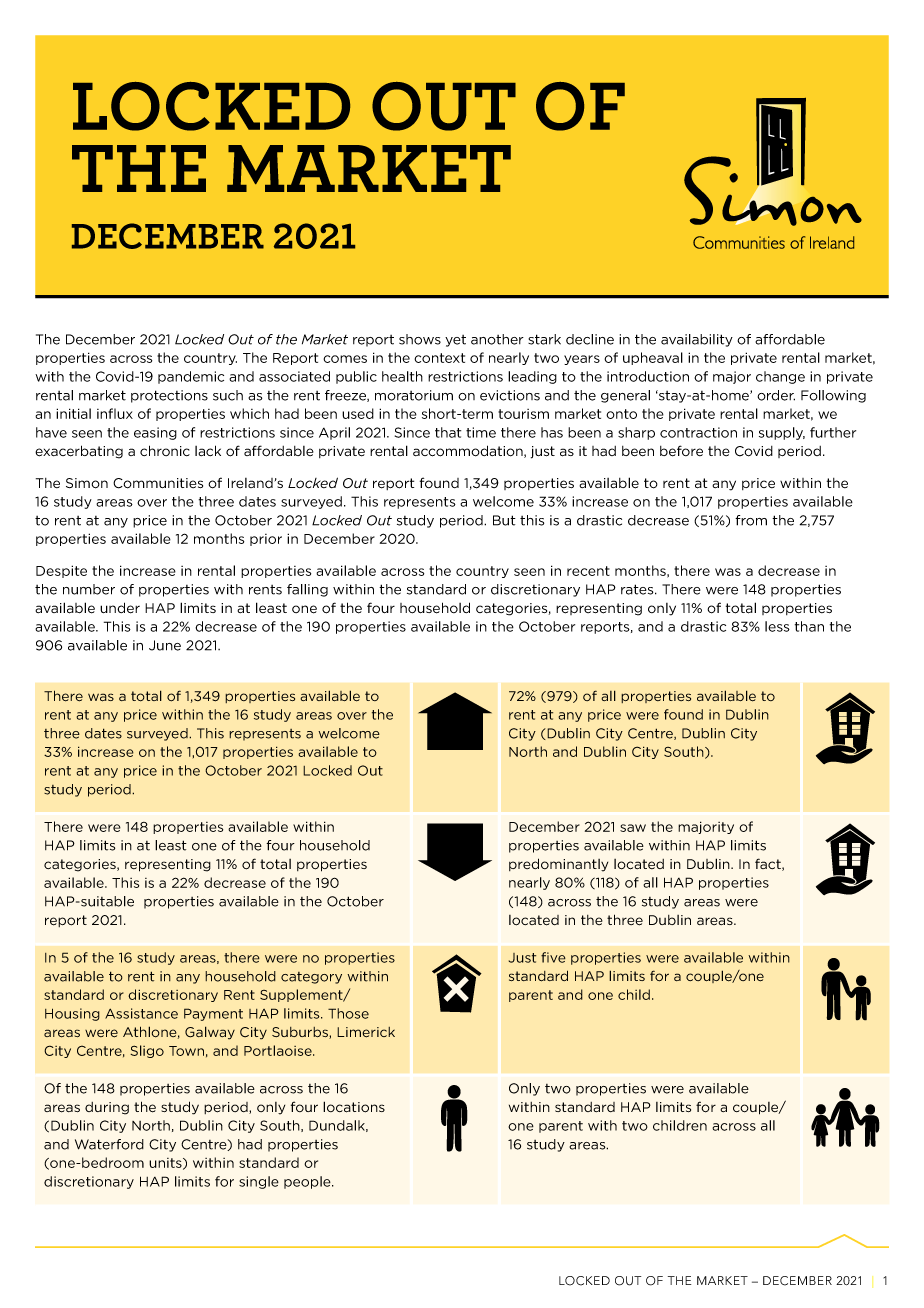 This page has height=1308, width=924. I want to click on saw, so click(633, 828).
